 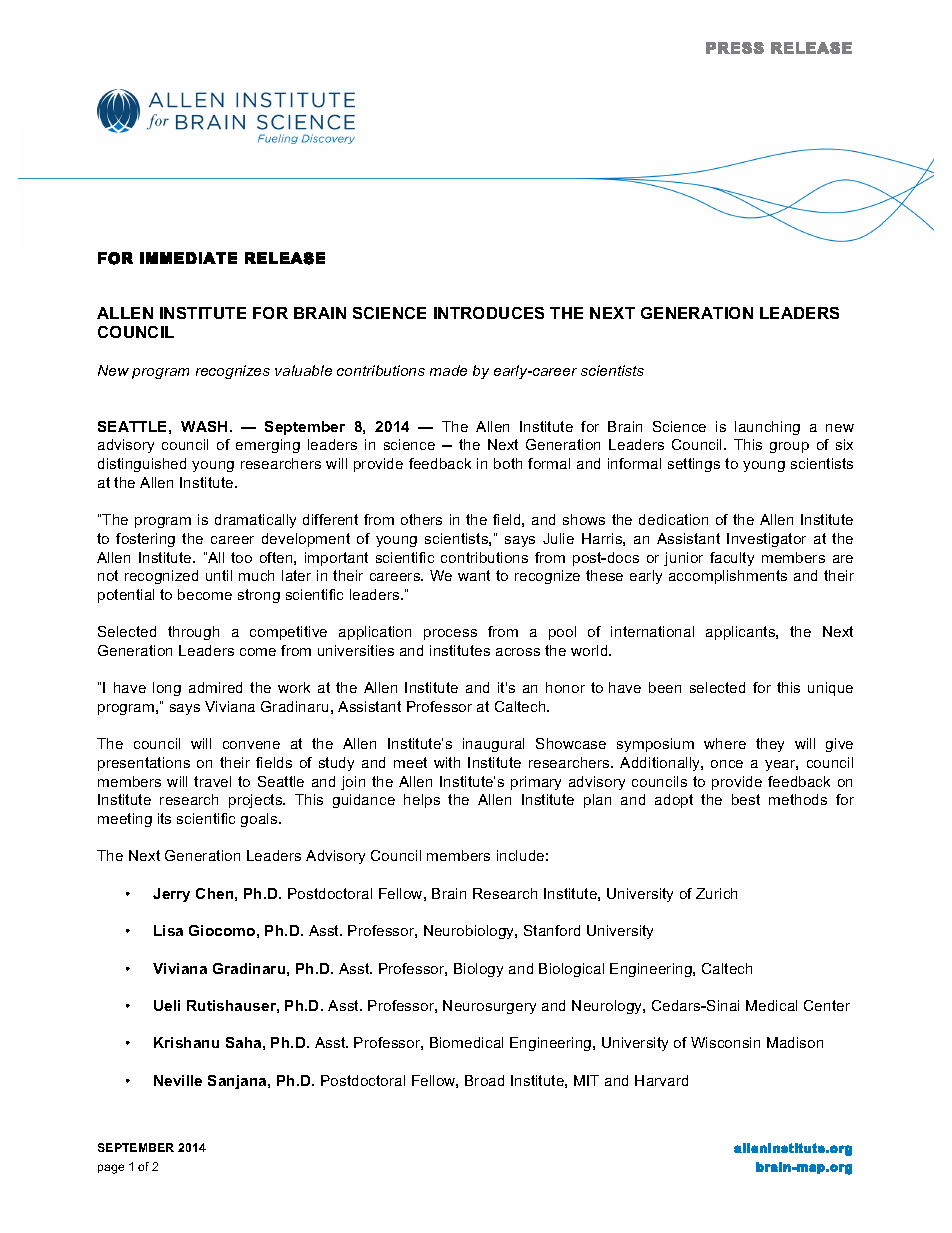 What do you see at coordinates (489, 313) in the screenshot?
I see `INTRODUCES` at bounding box center [489, 313].
